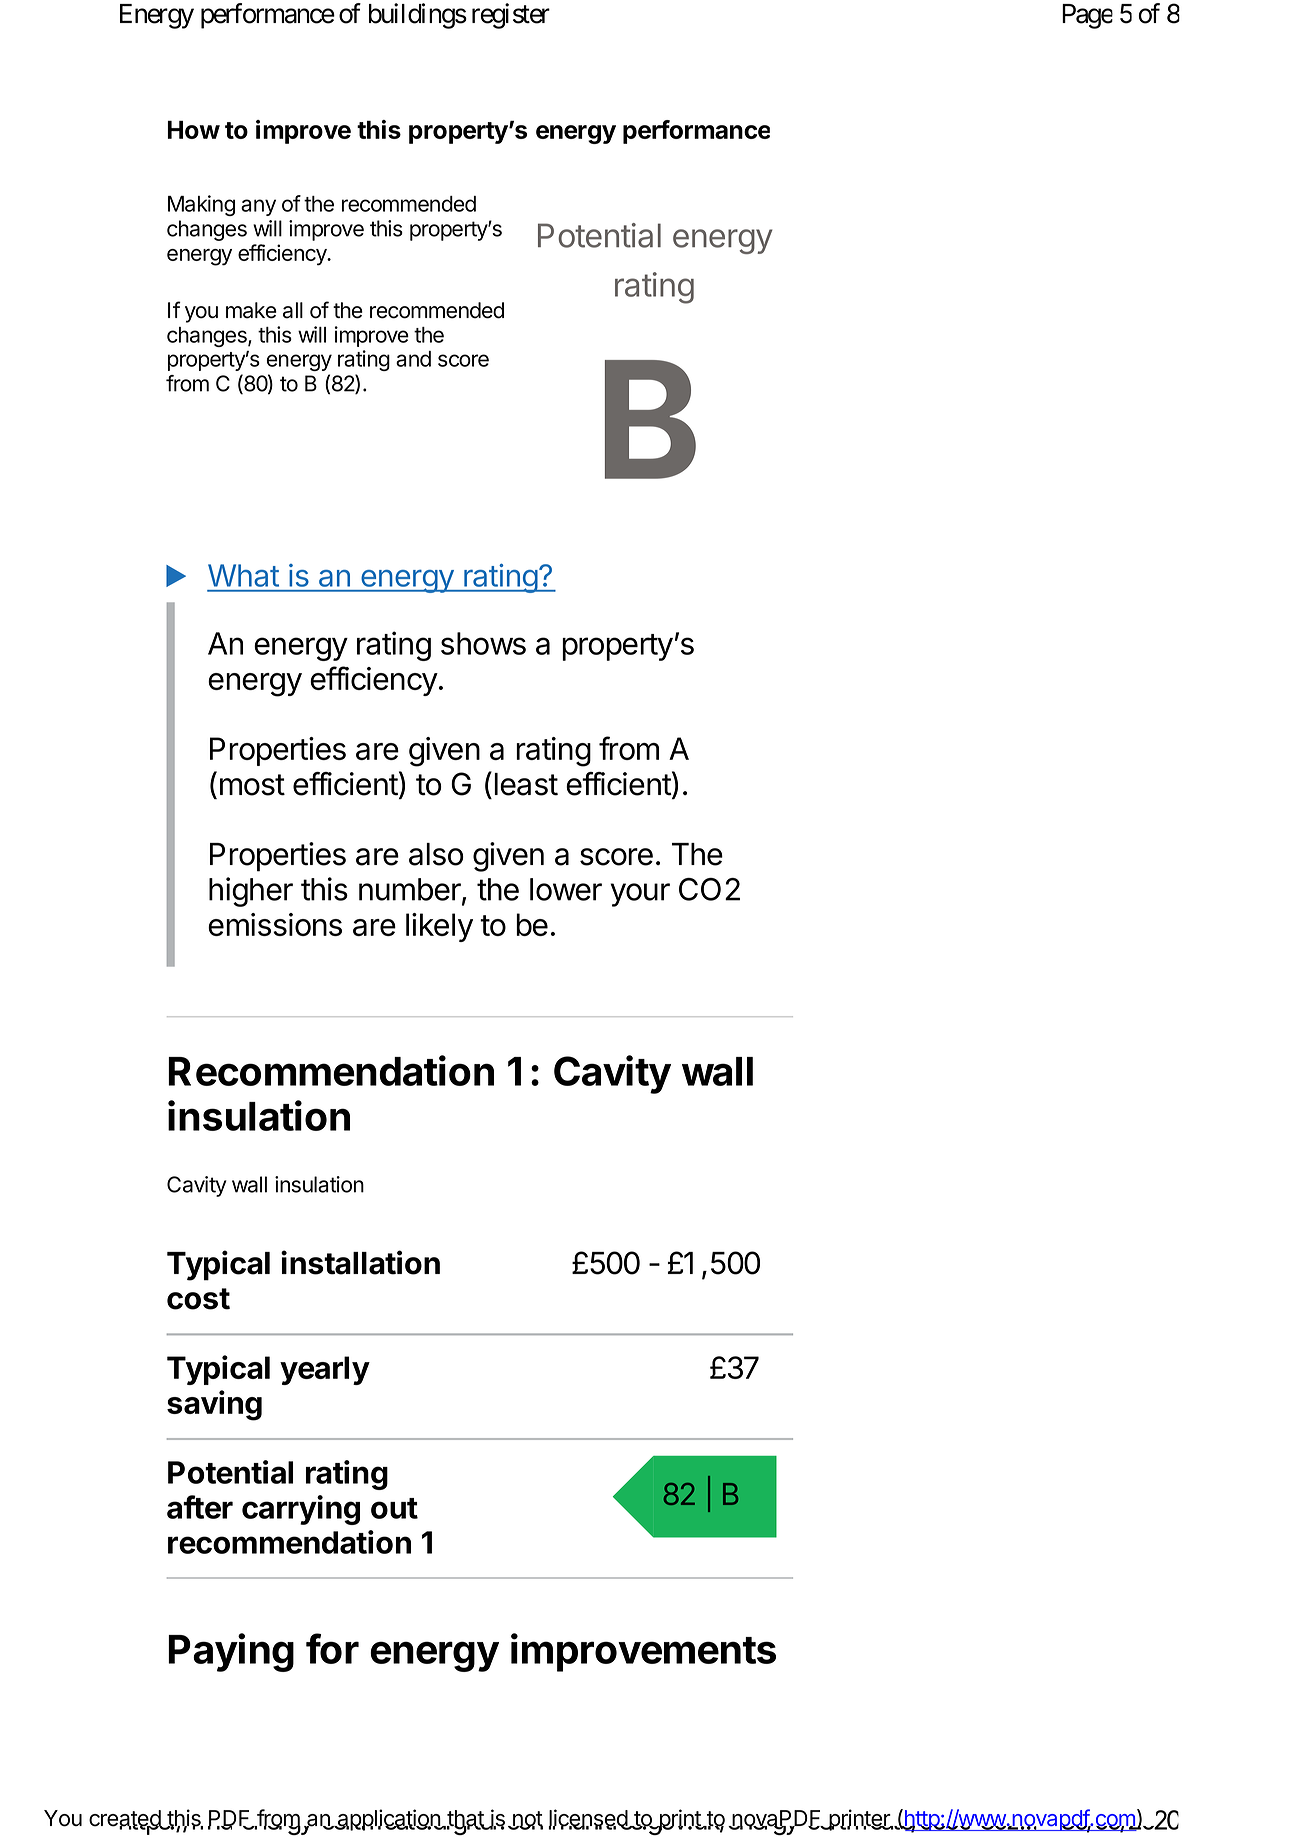  I want to click on register, so click(511, 16).
